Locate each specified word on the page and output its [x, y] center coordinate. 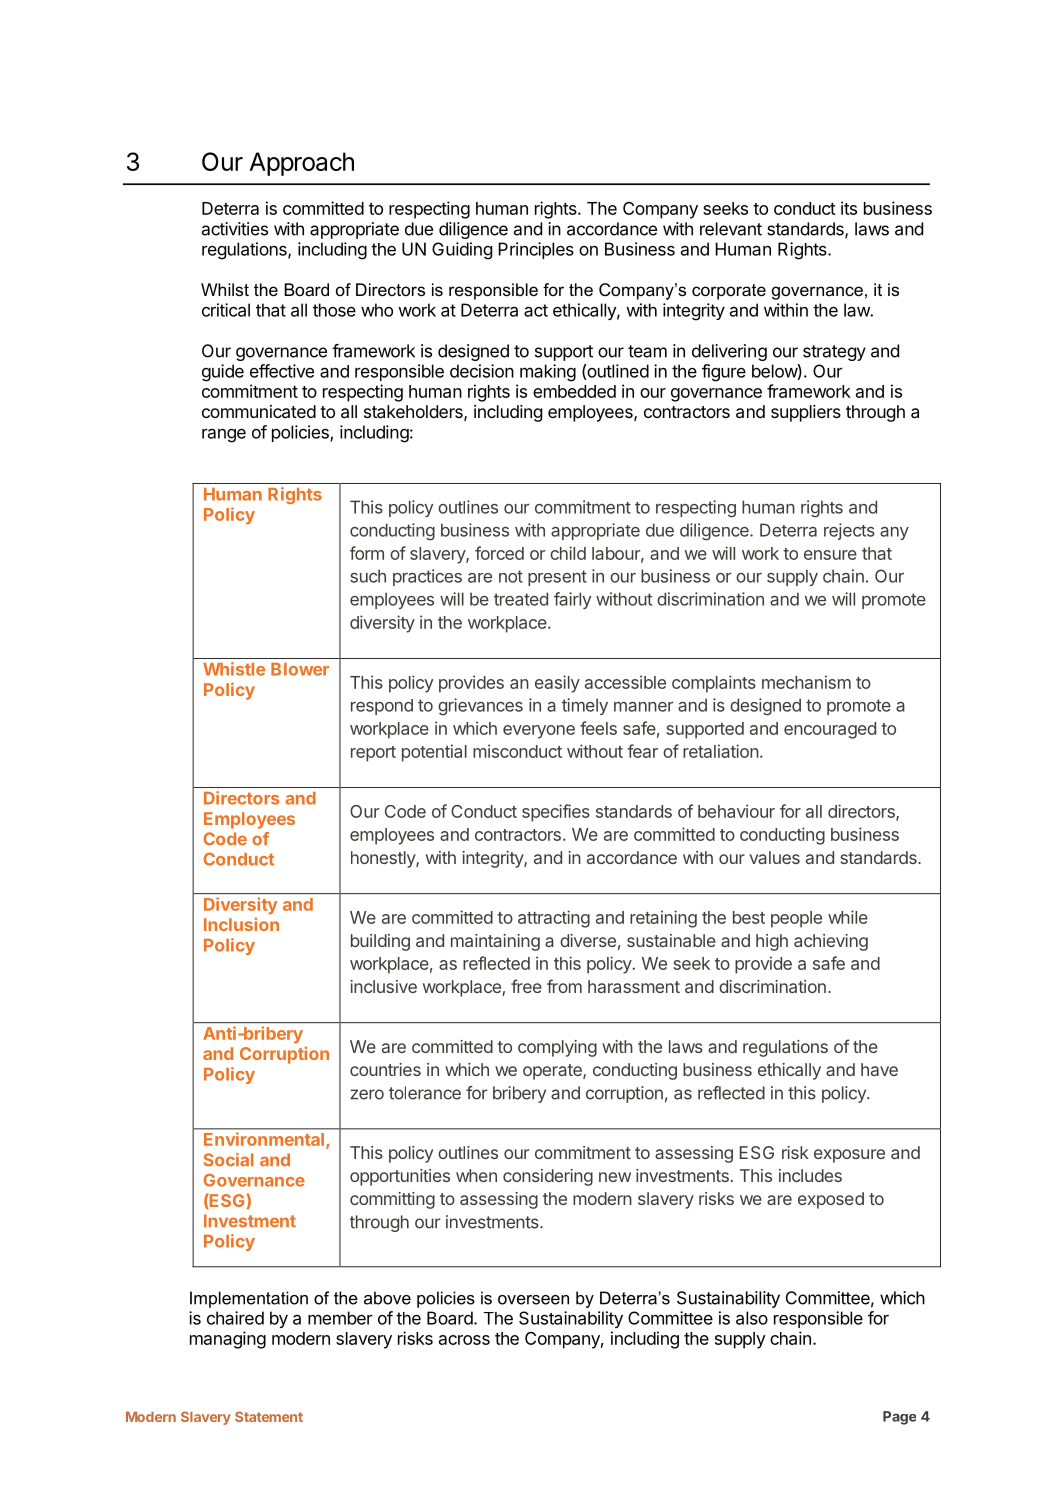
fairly [572, 600]
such [368, 576]
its [849, 208]
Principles [536, 250]
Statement [269, 1416]
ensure [830, 555]
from [564, 986]
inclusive [383, 986]
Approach [302, 164]
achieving [831, 942]
